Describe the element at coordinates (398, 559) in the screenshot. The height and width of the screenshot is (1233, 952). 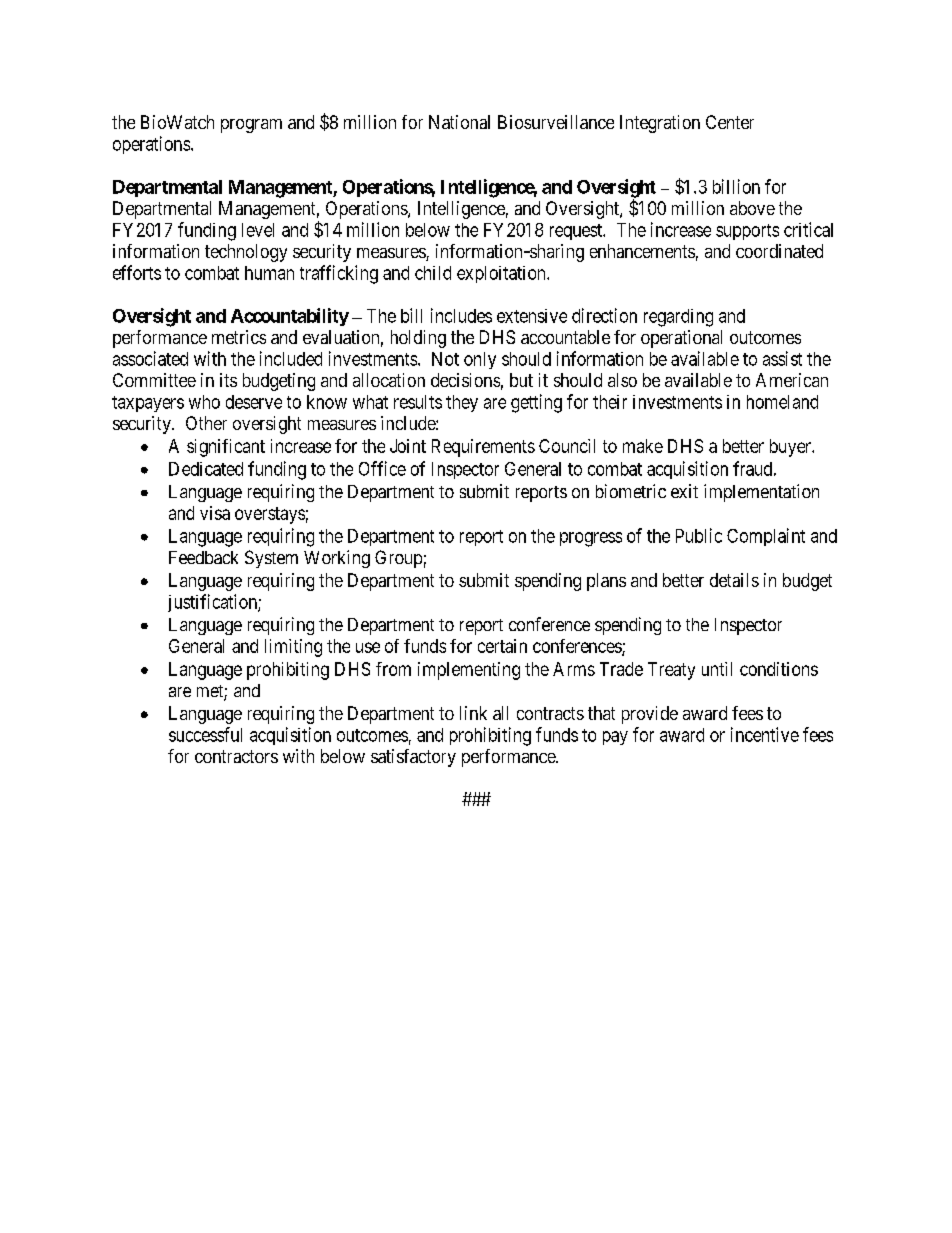
I see `Group` at that location.
